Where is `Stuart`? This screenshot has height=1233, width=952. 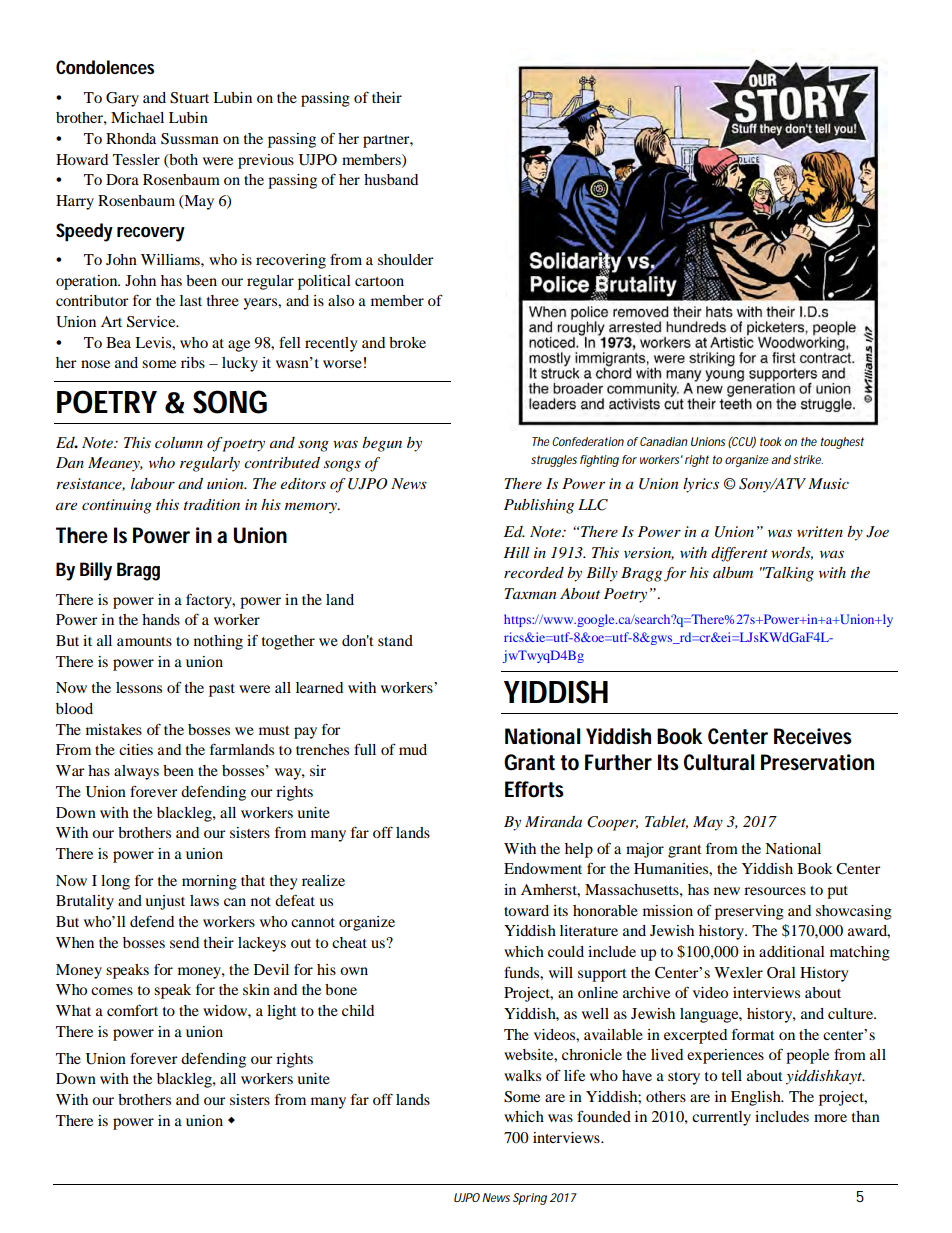
Stuart is located at coordinates (189, 98).
